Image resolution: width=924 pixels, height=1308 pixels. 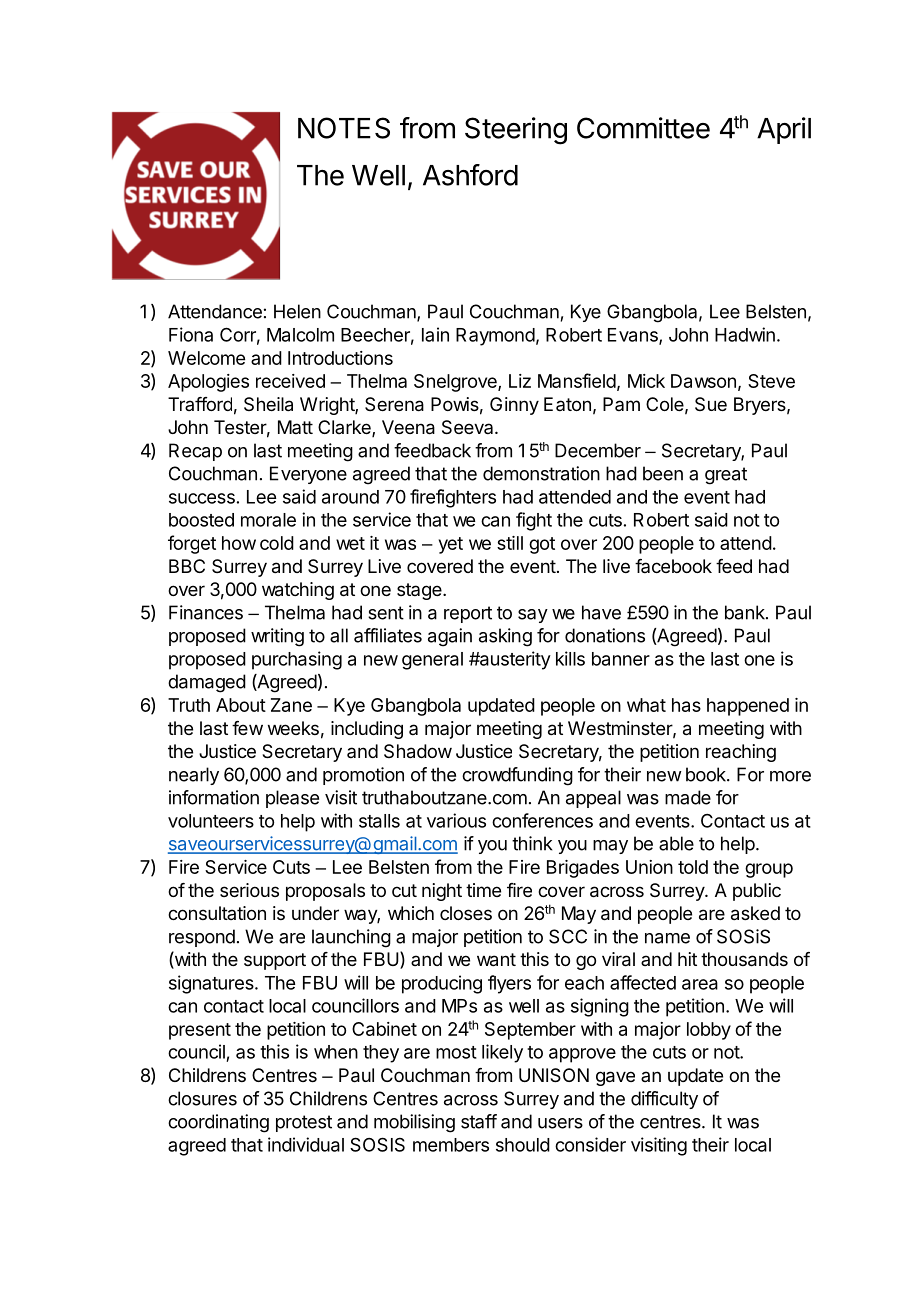 I want to click on staff, so click(x=479, y=1121).
